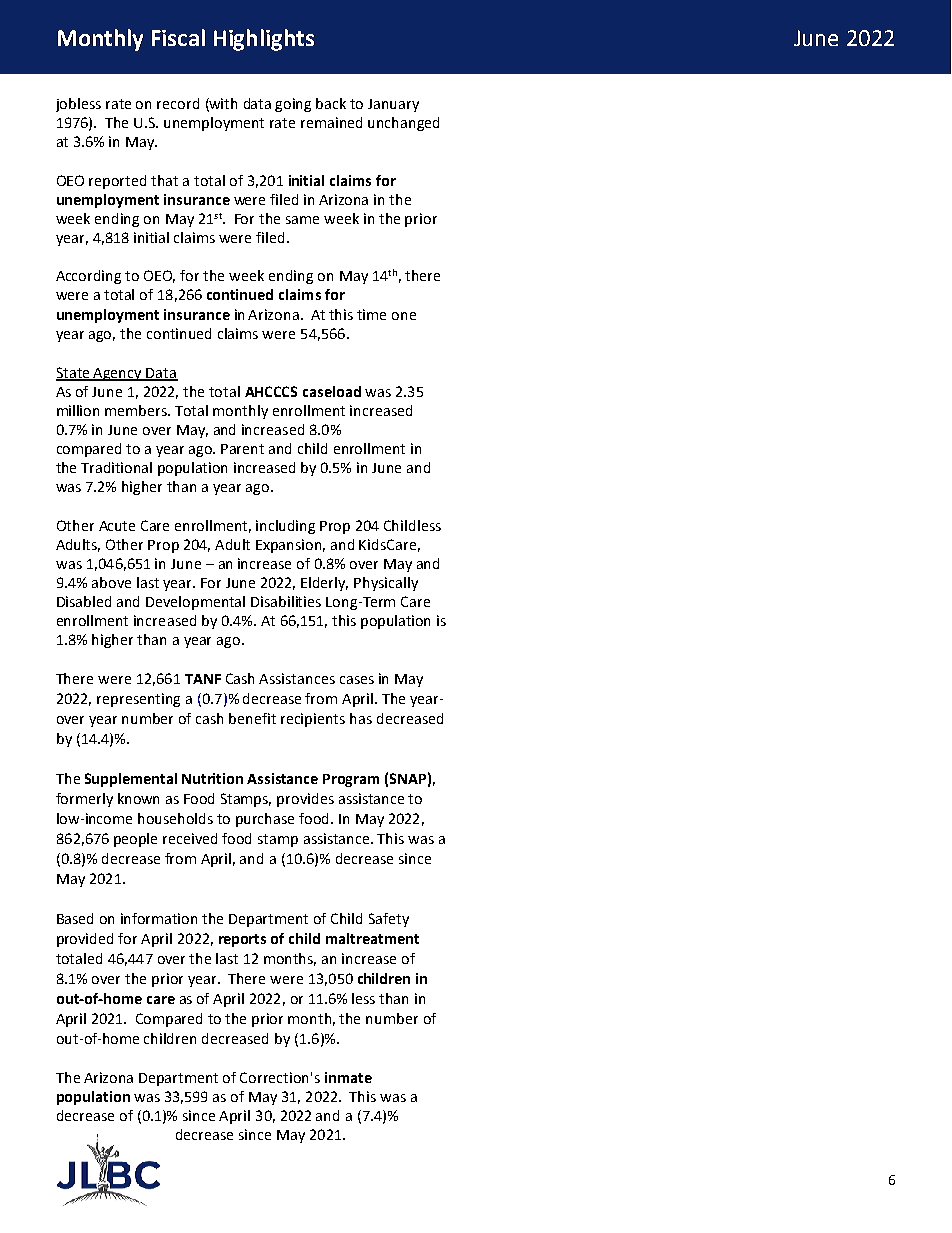 This page has height=1233, width=952. I want to click on Supplemental, so click(131, 780).
